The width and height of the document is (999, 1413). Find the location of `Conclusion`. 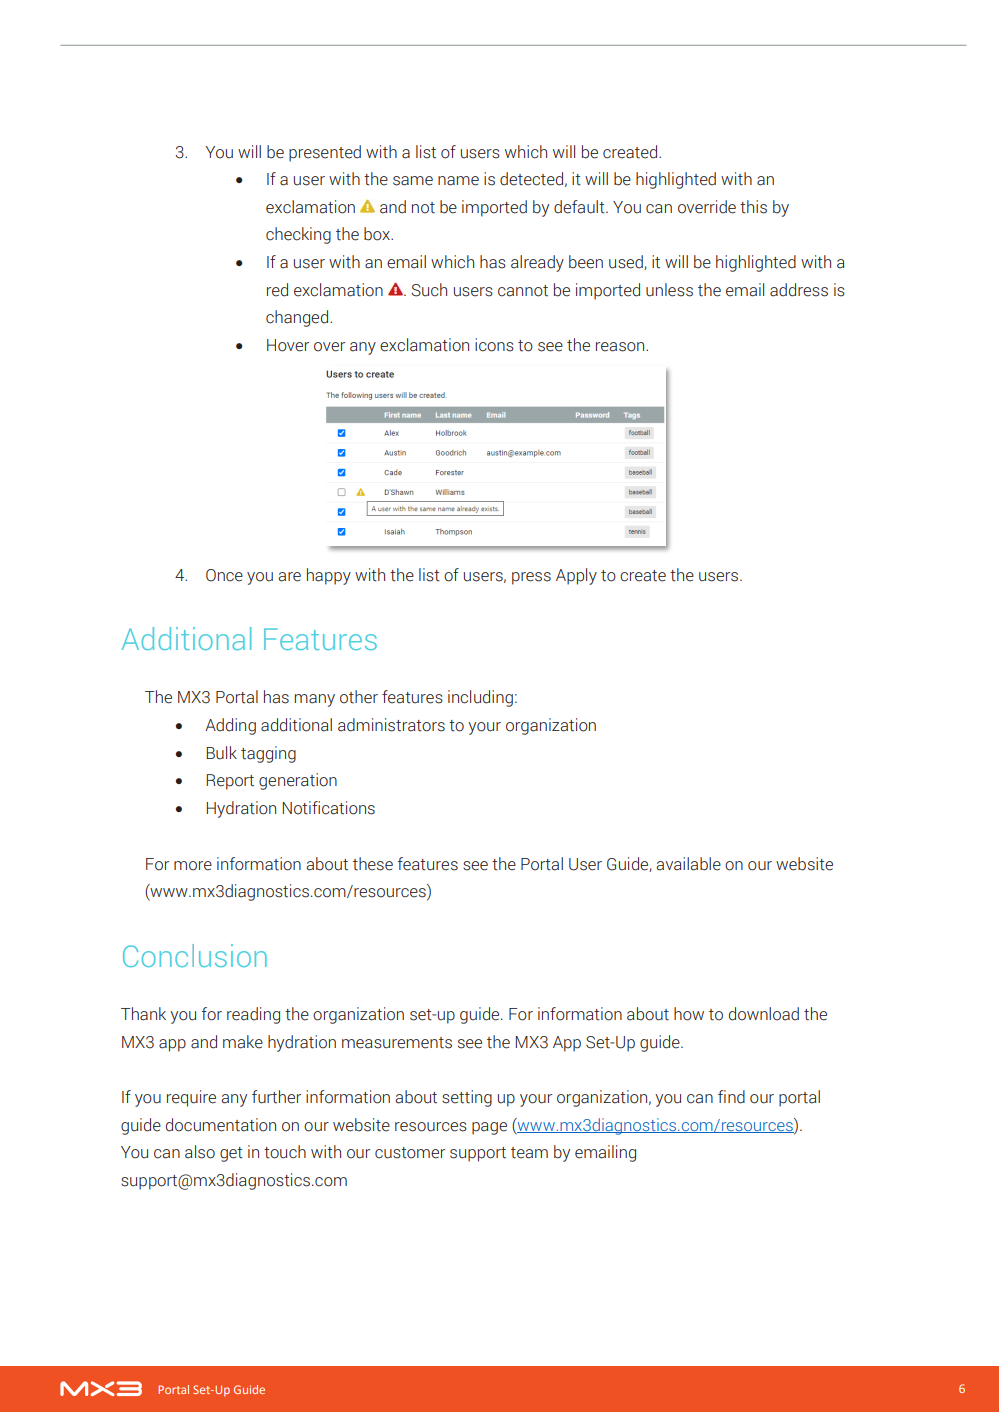

Conclusion is located at coordinates (195, 955).
